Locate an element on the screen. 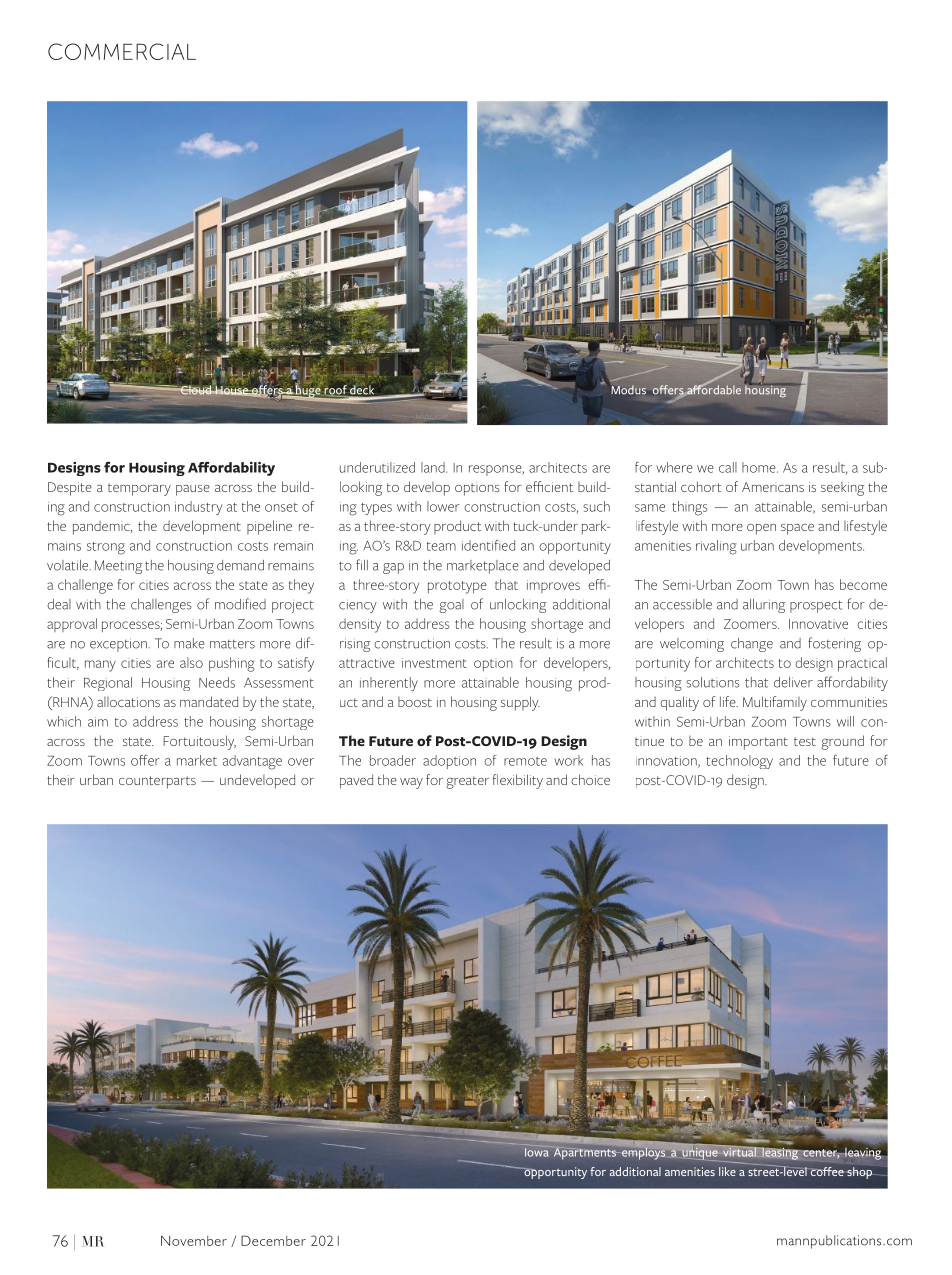 The width and height of the screenshot is (952, 1275). November is located at coordinates (194, 1240).
